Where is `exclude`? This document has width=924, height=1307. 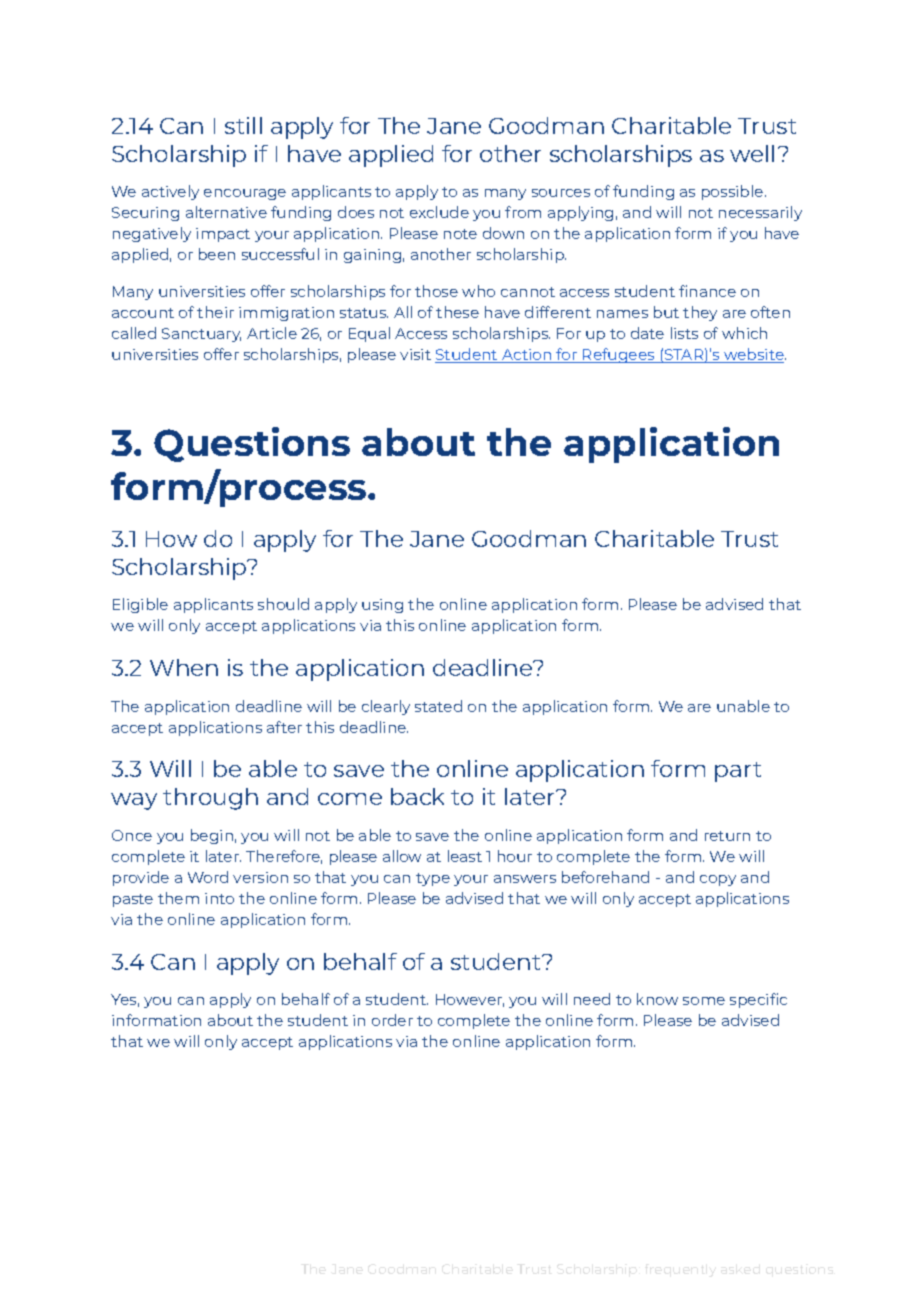
exclude is located at coordinates (439, 212).
